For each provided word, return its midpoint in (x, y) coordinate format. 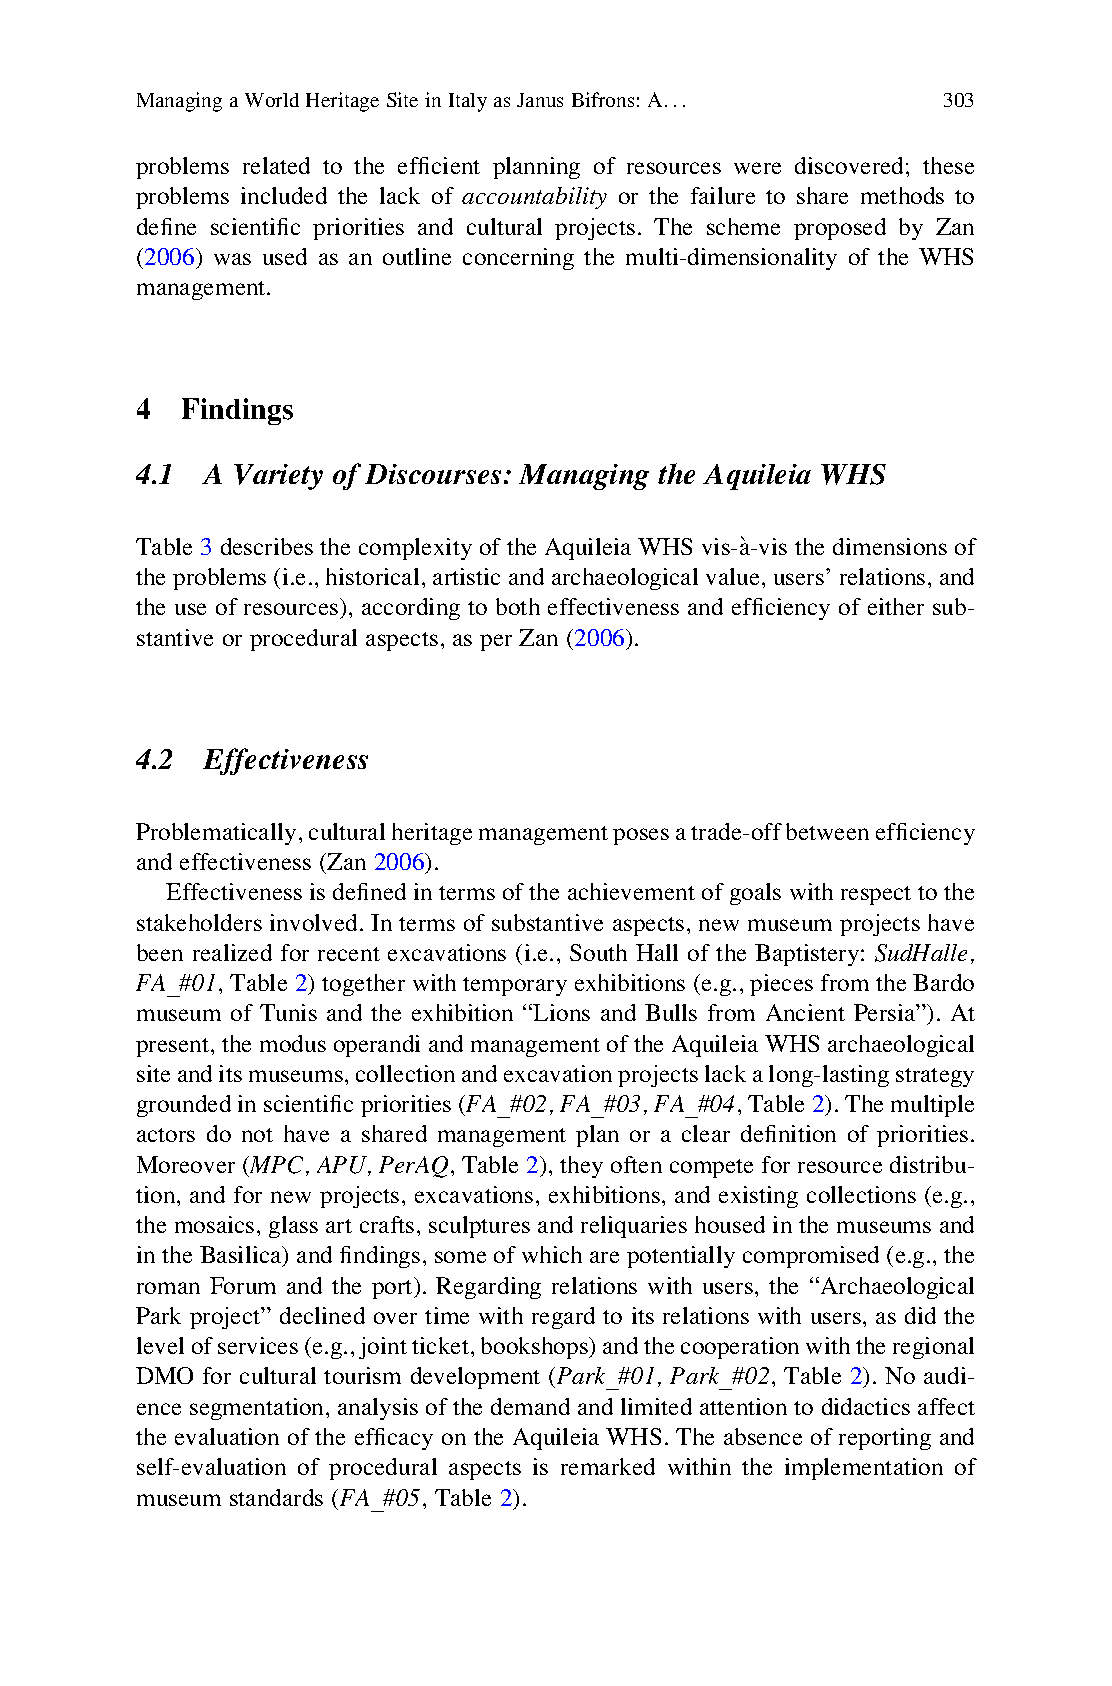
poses (641, 836)
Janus (540, 100)
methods (902, 195)
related (276, 165)
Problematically (216, 834)
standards (276, 1497)
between (827, 831)
